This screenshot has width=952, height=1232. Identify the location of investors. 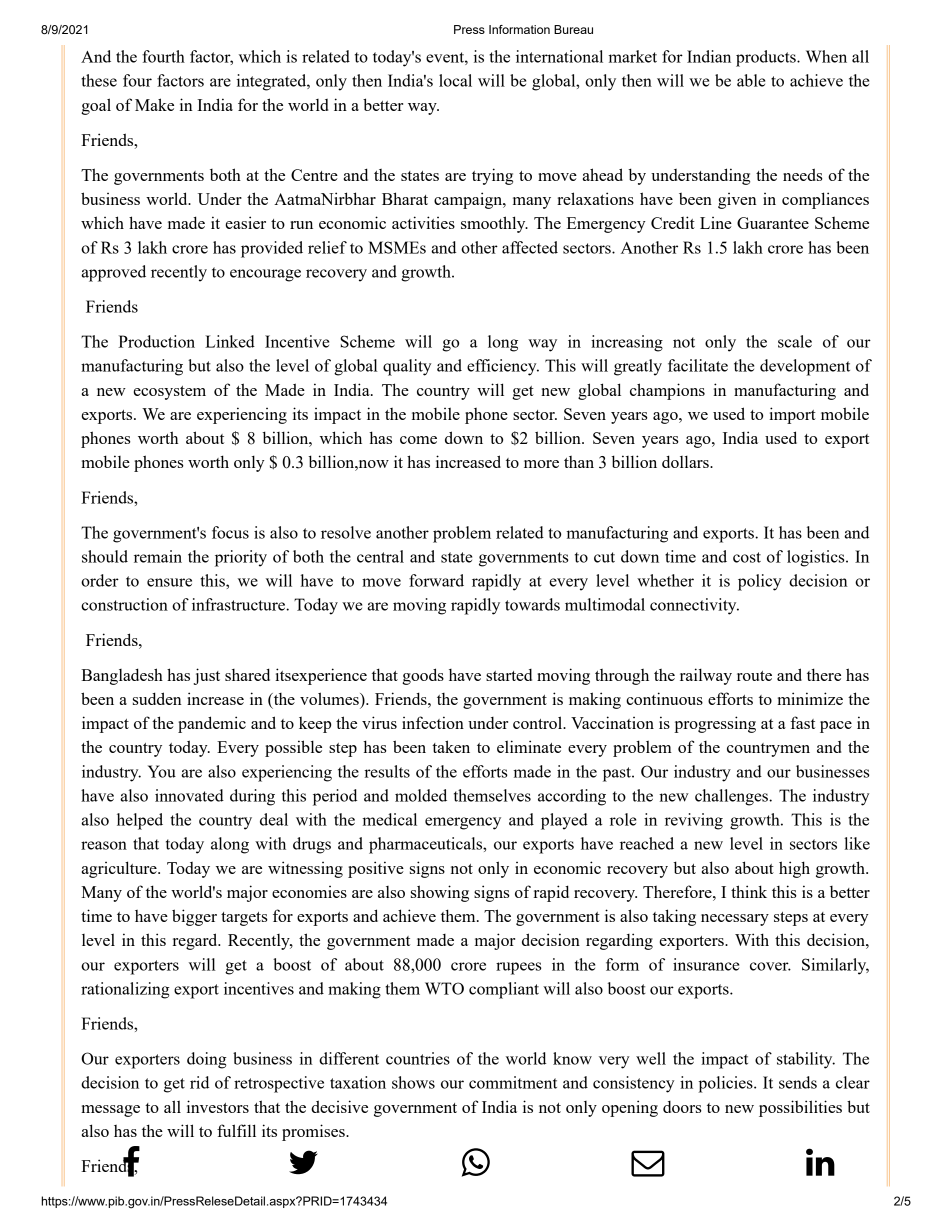
(218, 1106).
